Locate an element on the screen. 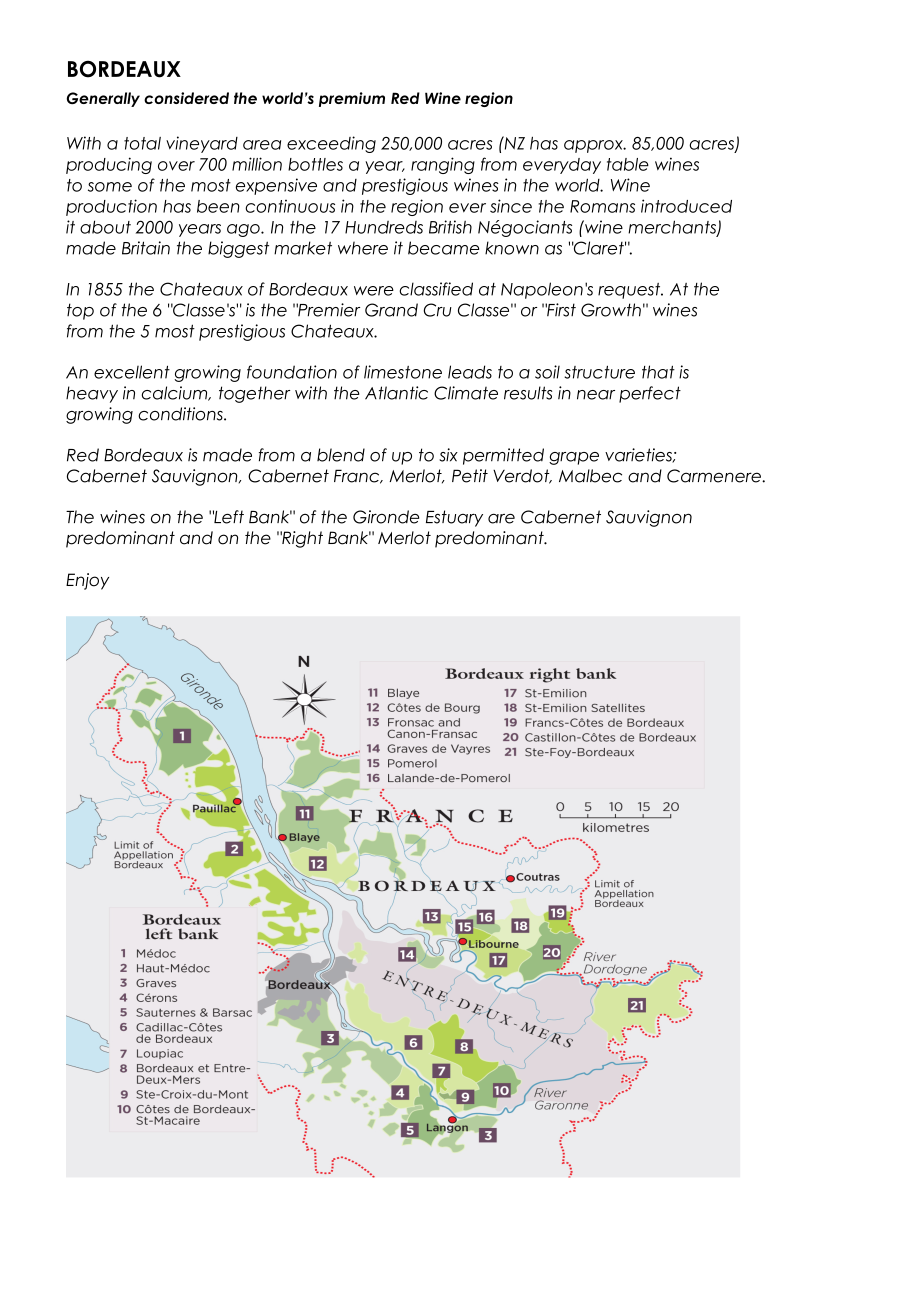 Image resolution: width=924 pixels, height=1309 pixels. considered is located at coordinates (186, 98).
